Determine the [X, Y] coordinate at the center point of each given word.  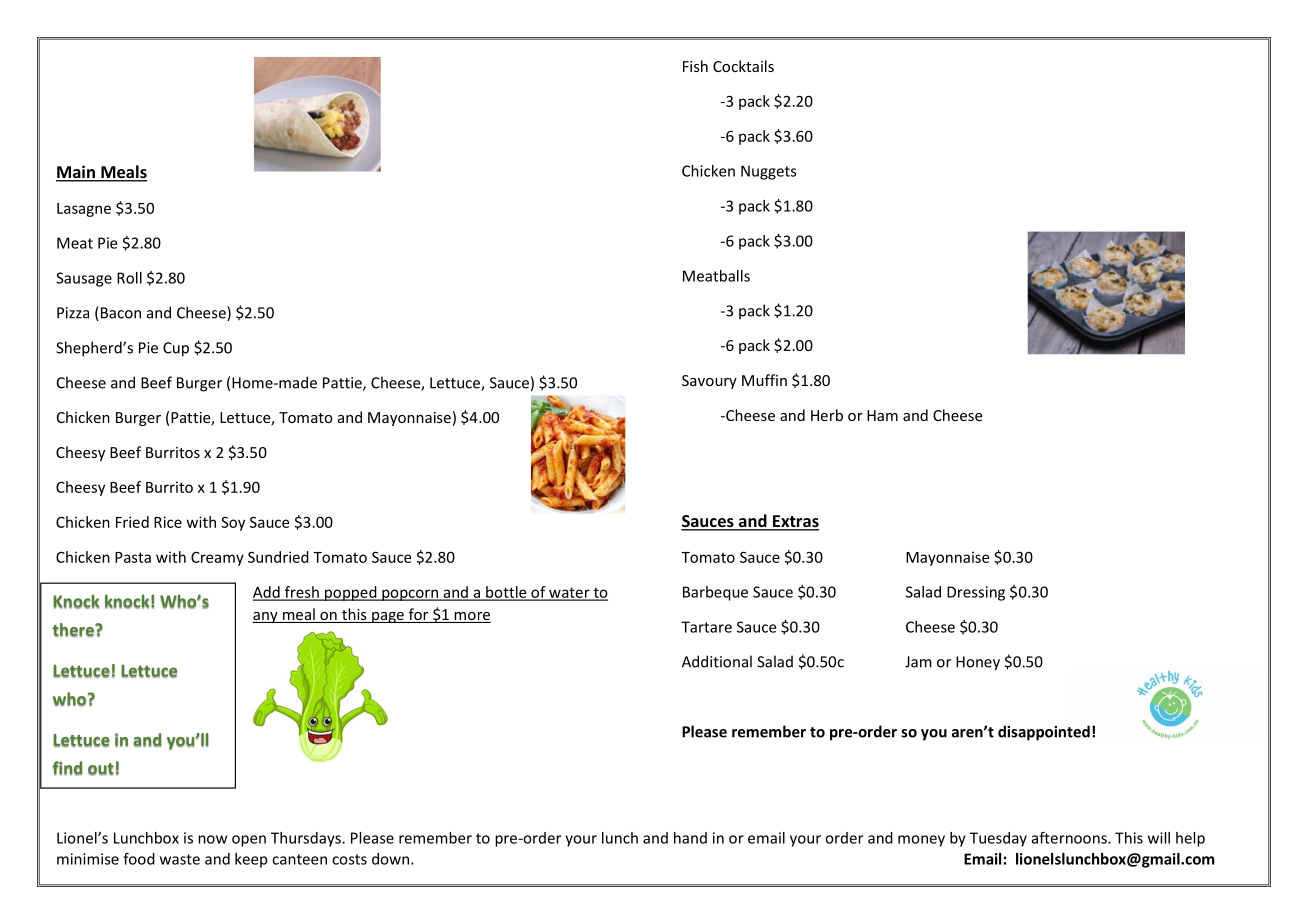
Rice [168, 522]
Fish [695, 66]
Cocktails [743, 66]
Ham [882, 415]
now [212, 839]
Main [76, 173]
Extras [795, 522]
